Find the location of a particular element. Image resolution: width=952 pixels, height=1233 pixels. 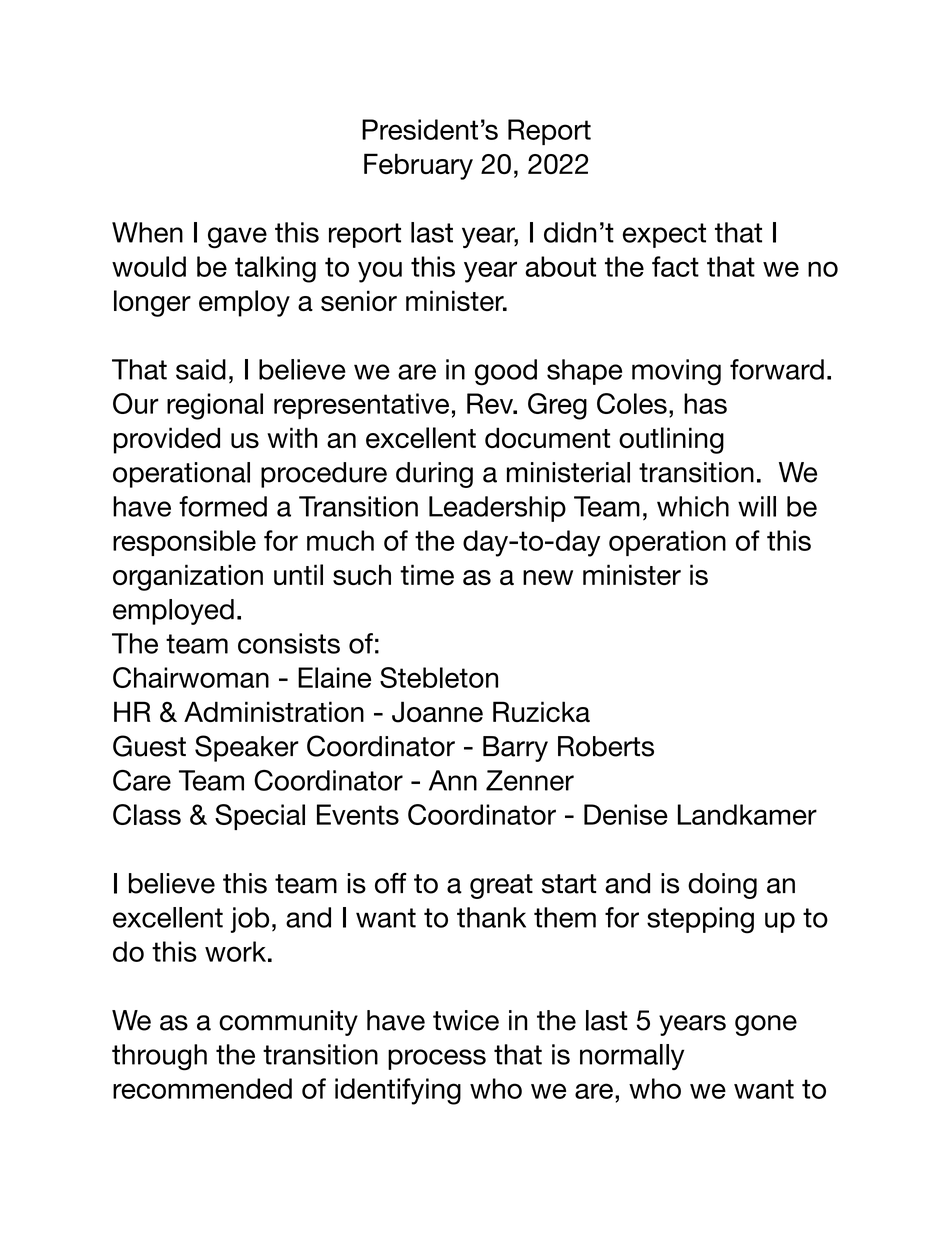

has is located at coordinates (705, 403).
